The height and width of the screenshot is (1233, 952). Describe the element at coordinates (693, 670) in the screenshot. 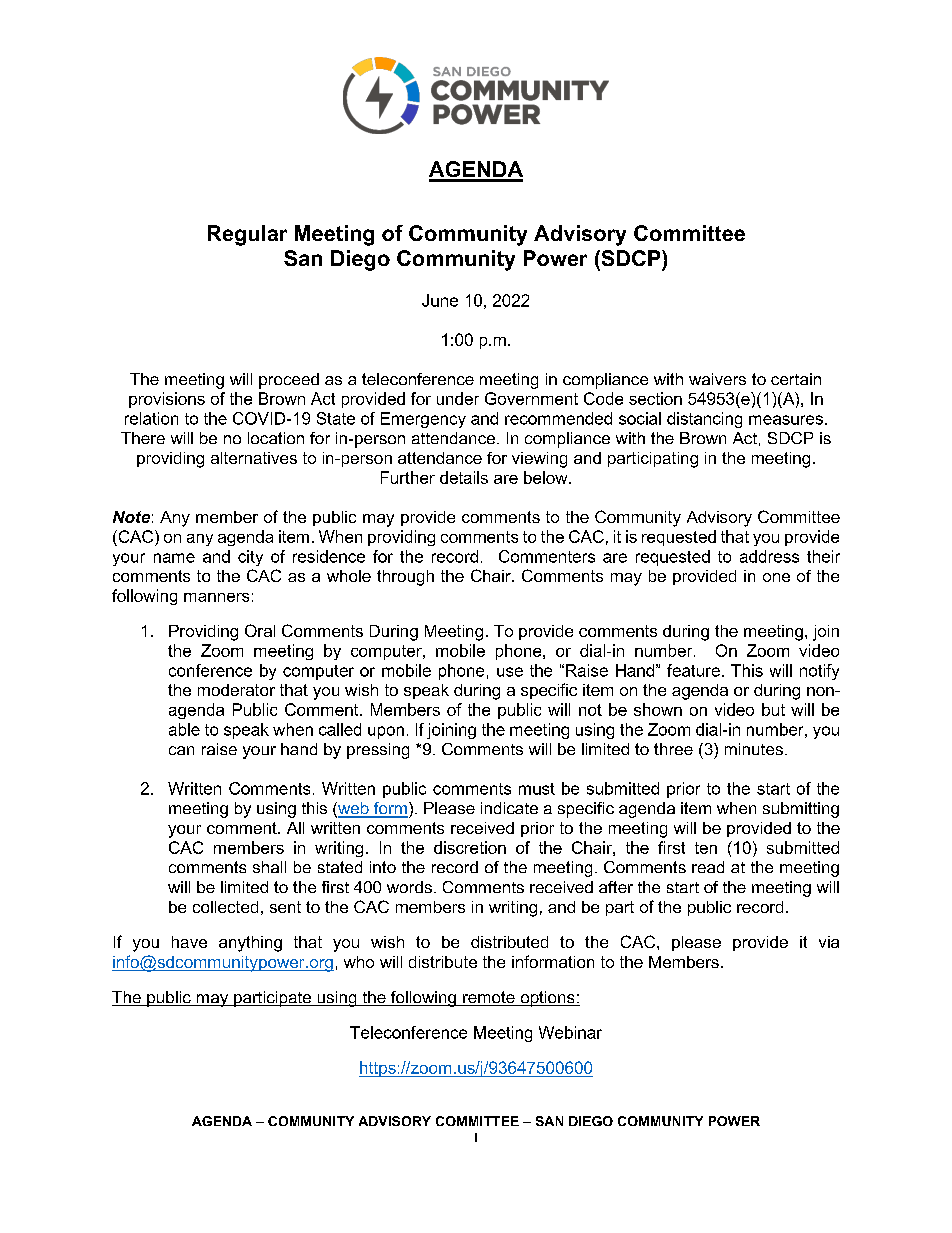

I see `feature` at that location.
